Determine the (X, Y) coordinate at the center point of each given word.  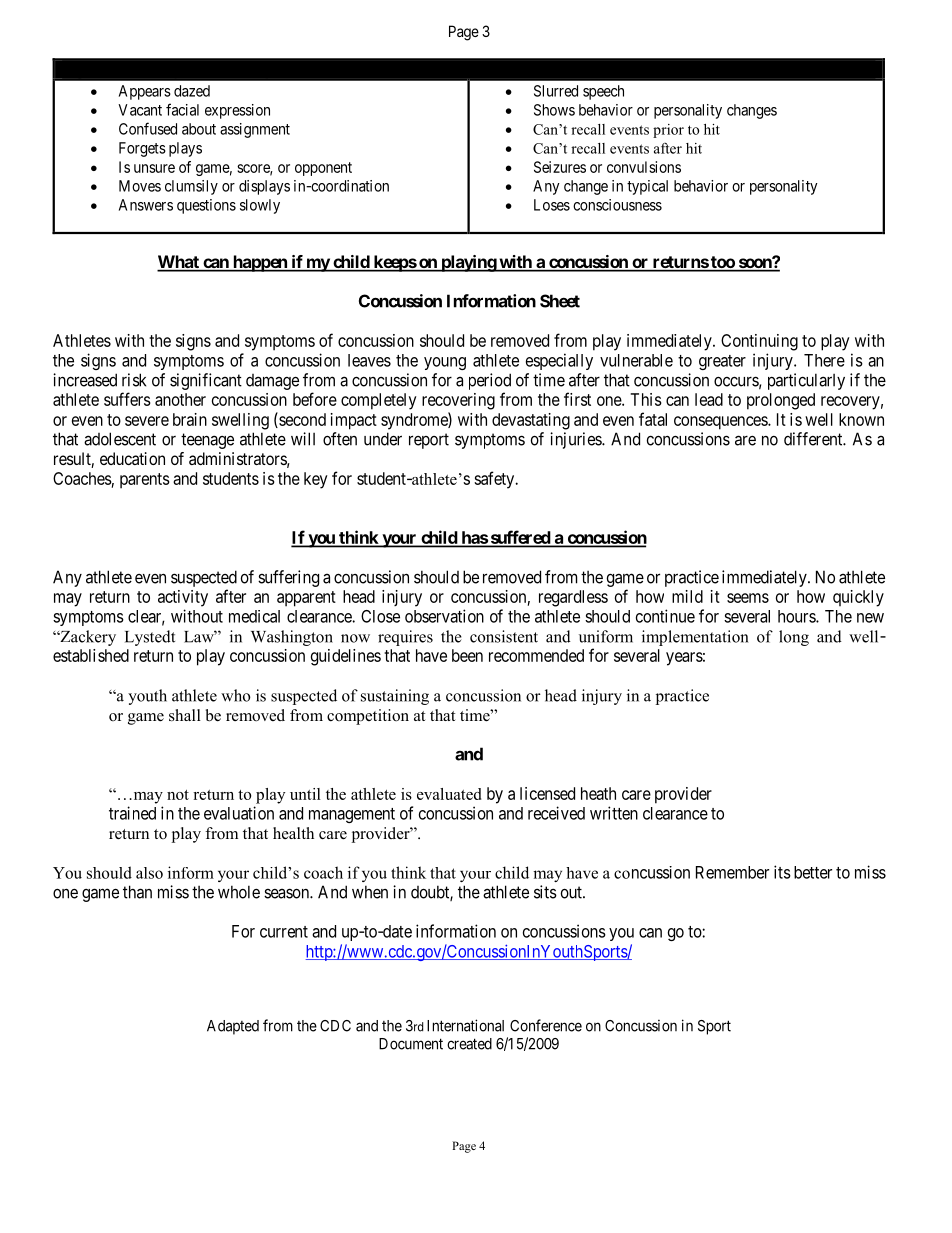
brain (190, 419)
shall (185, 715)
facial (182, 109)
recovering (458, 401)
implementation (695, 638)
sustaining (395, 697)
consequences (721, 423)
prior (668, 131)
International (465, 1025)
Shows (554, 110)
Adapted (233, 1027)
